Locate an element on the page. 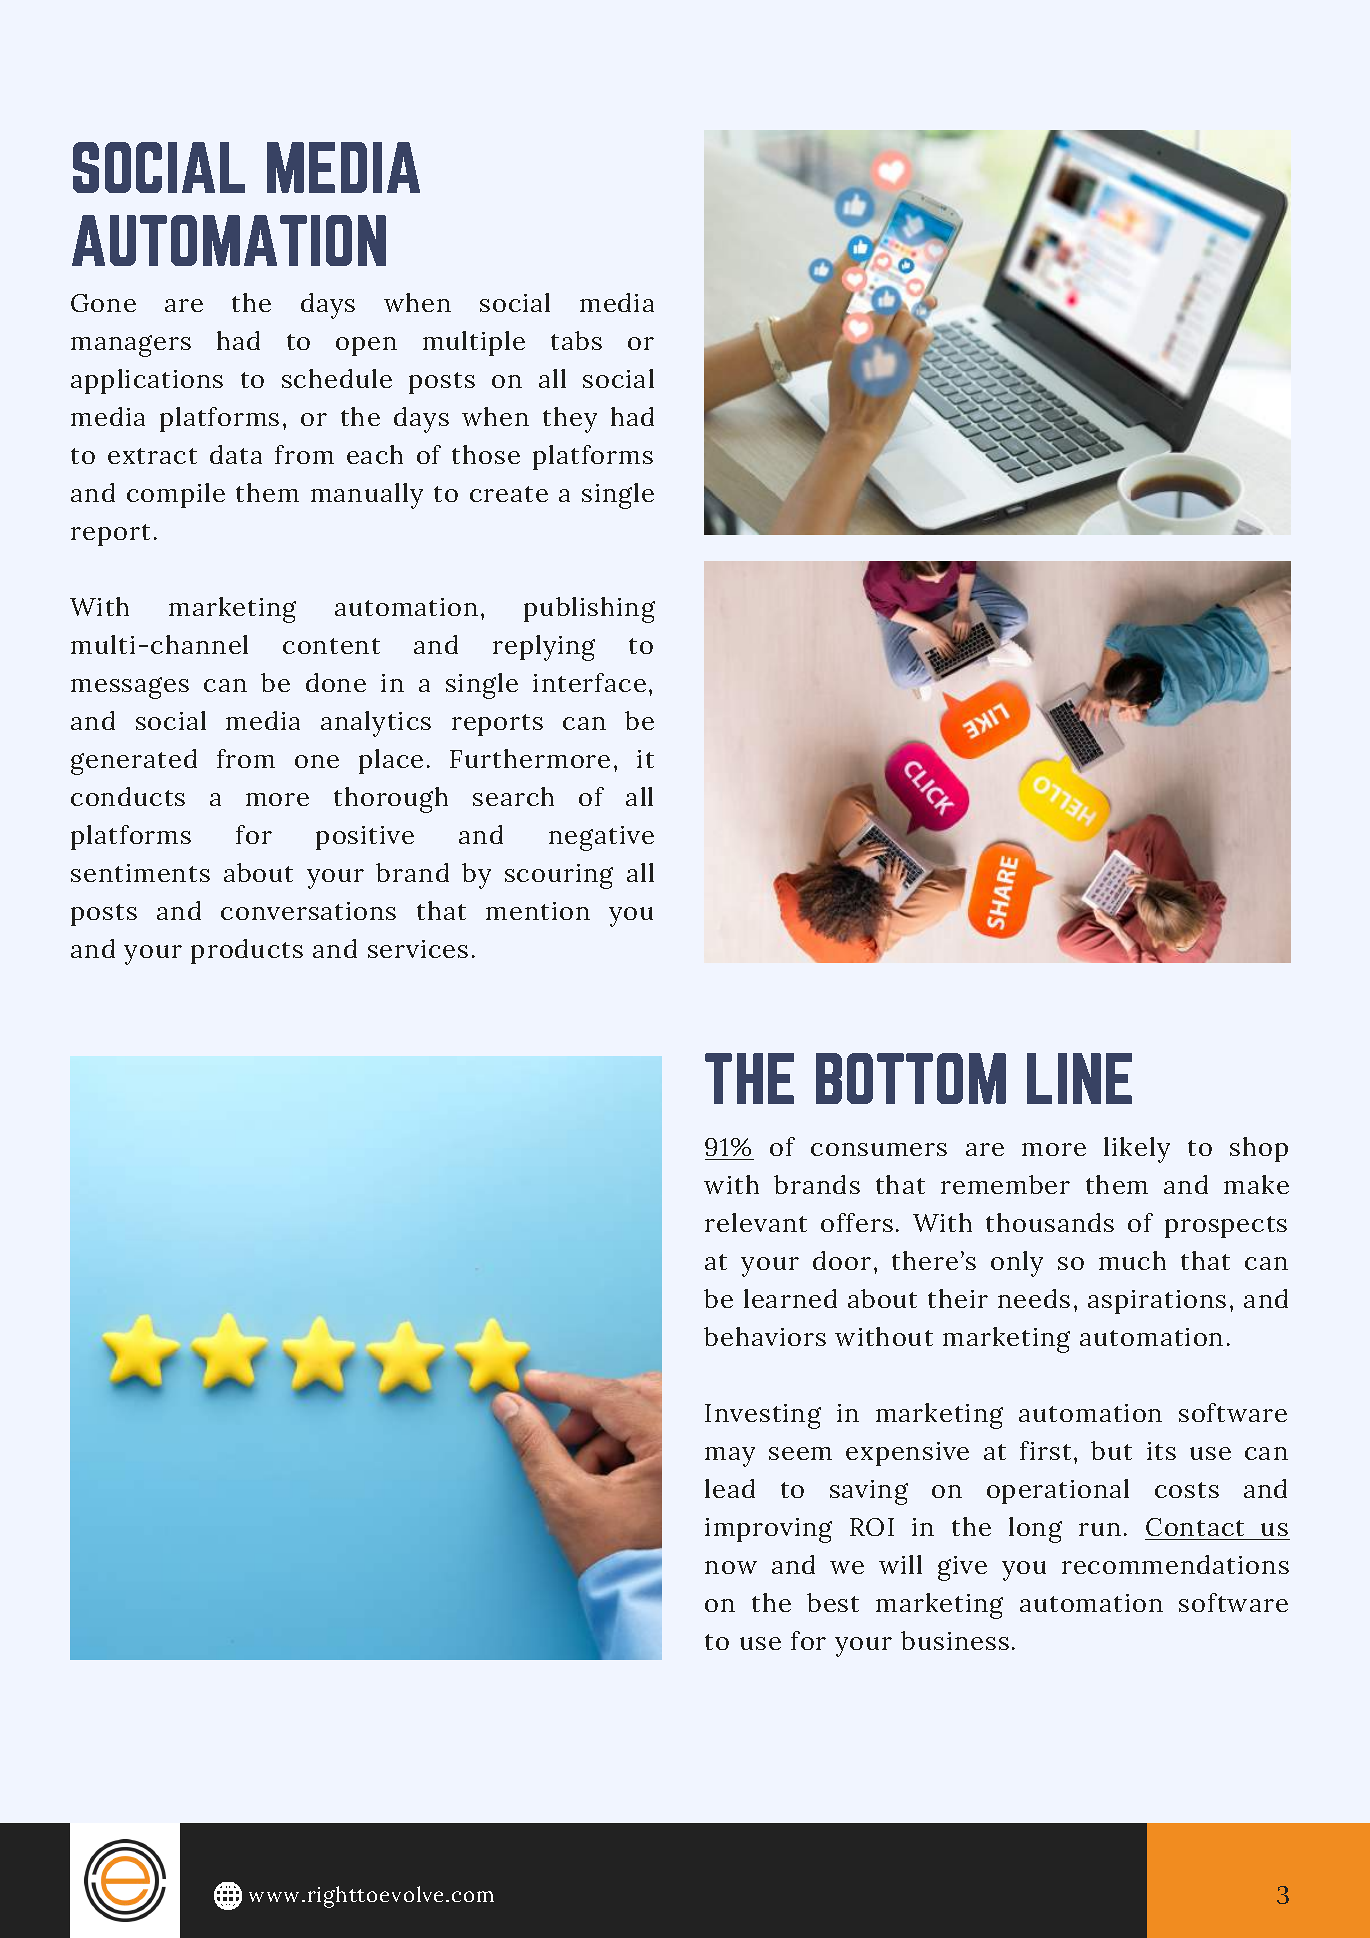  recommendations is located at coordinates (1175, 1564).
